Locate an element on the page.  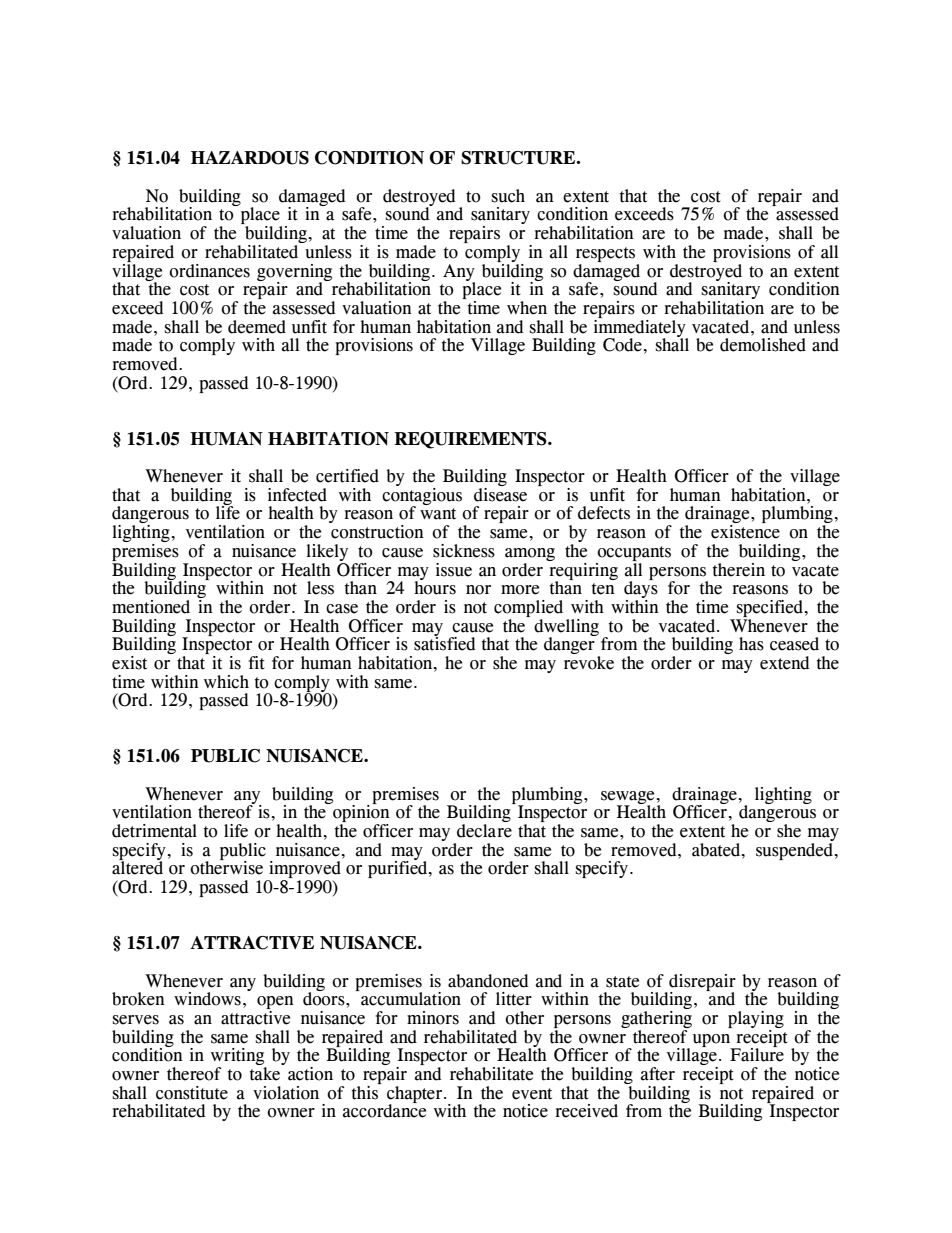
REQUIREMENTS is located at coordinates (471, 440).
